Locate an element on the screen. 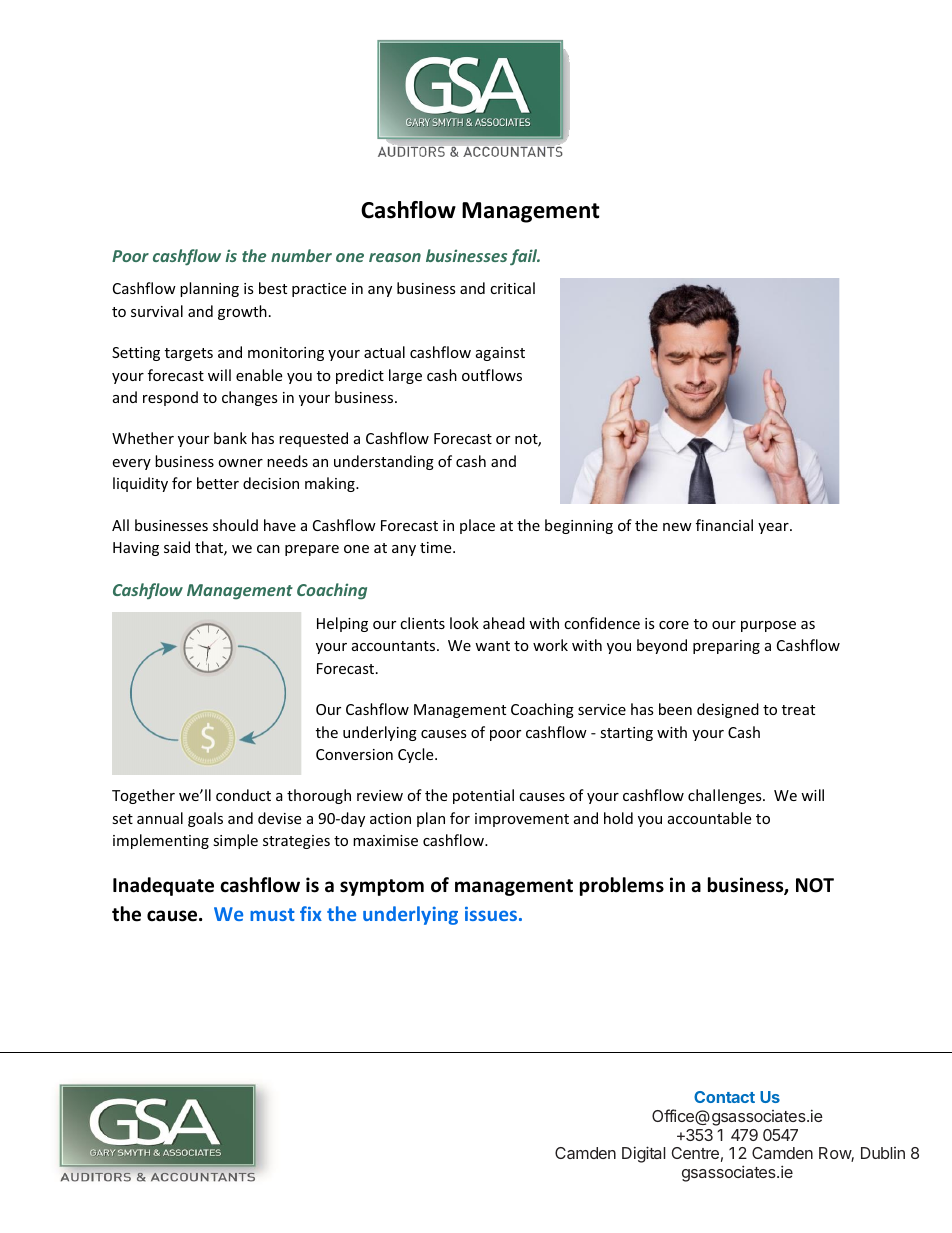 This screenshot has width=952, height=1233. conduct is located at coordinates (243, 795).
